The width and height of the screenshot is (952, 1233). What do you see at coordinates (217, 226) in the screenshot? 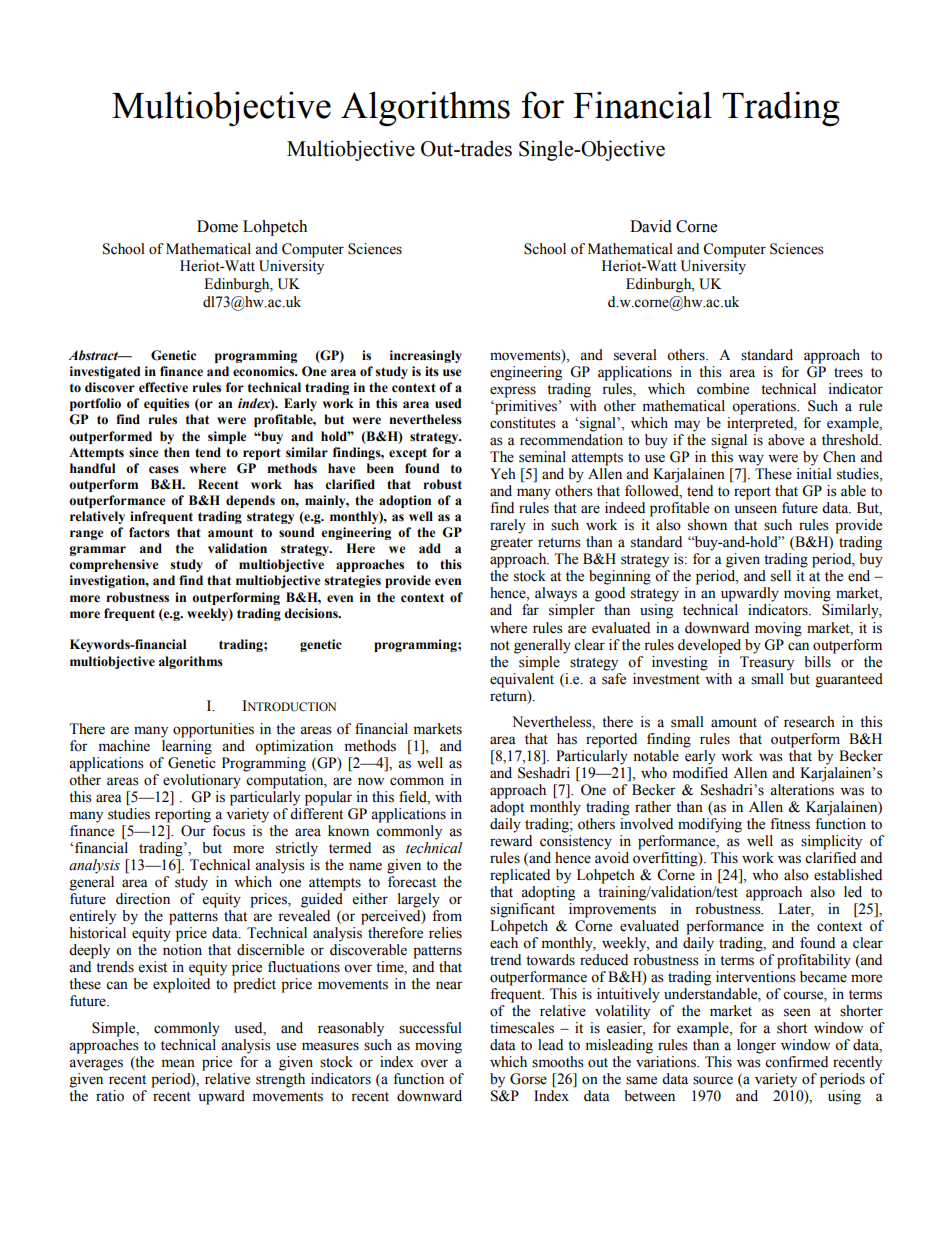
I see `Dome` at bounding box center [217, 226].
